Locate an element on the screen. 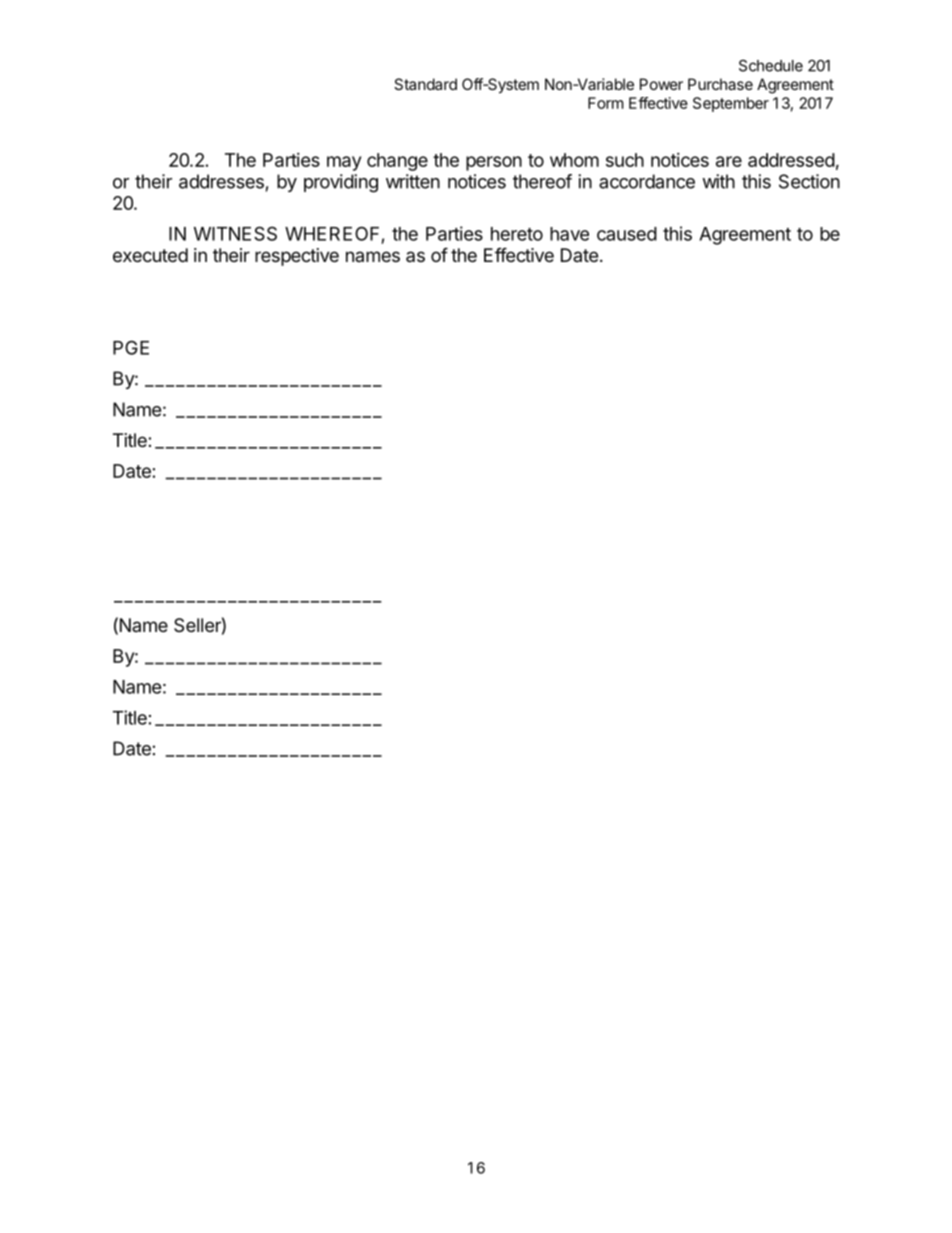  may is located at coordinates (344, 163).
